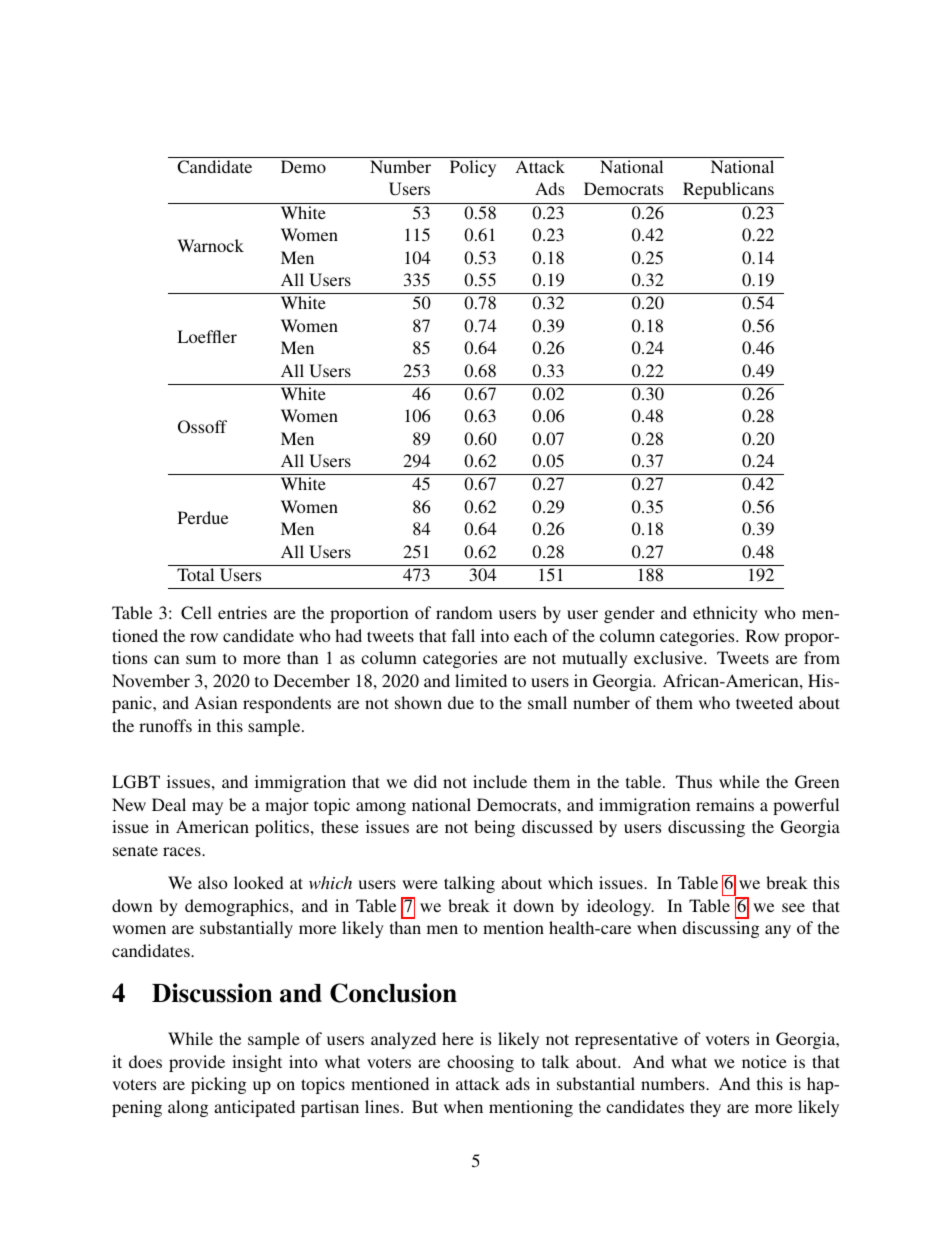 The height and width of the document is (1233, 952). Describe the element at coordinates (473, 168) in the document. I see `Policy` at that location.
